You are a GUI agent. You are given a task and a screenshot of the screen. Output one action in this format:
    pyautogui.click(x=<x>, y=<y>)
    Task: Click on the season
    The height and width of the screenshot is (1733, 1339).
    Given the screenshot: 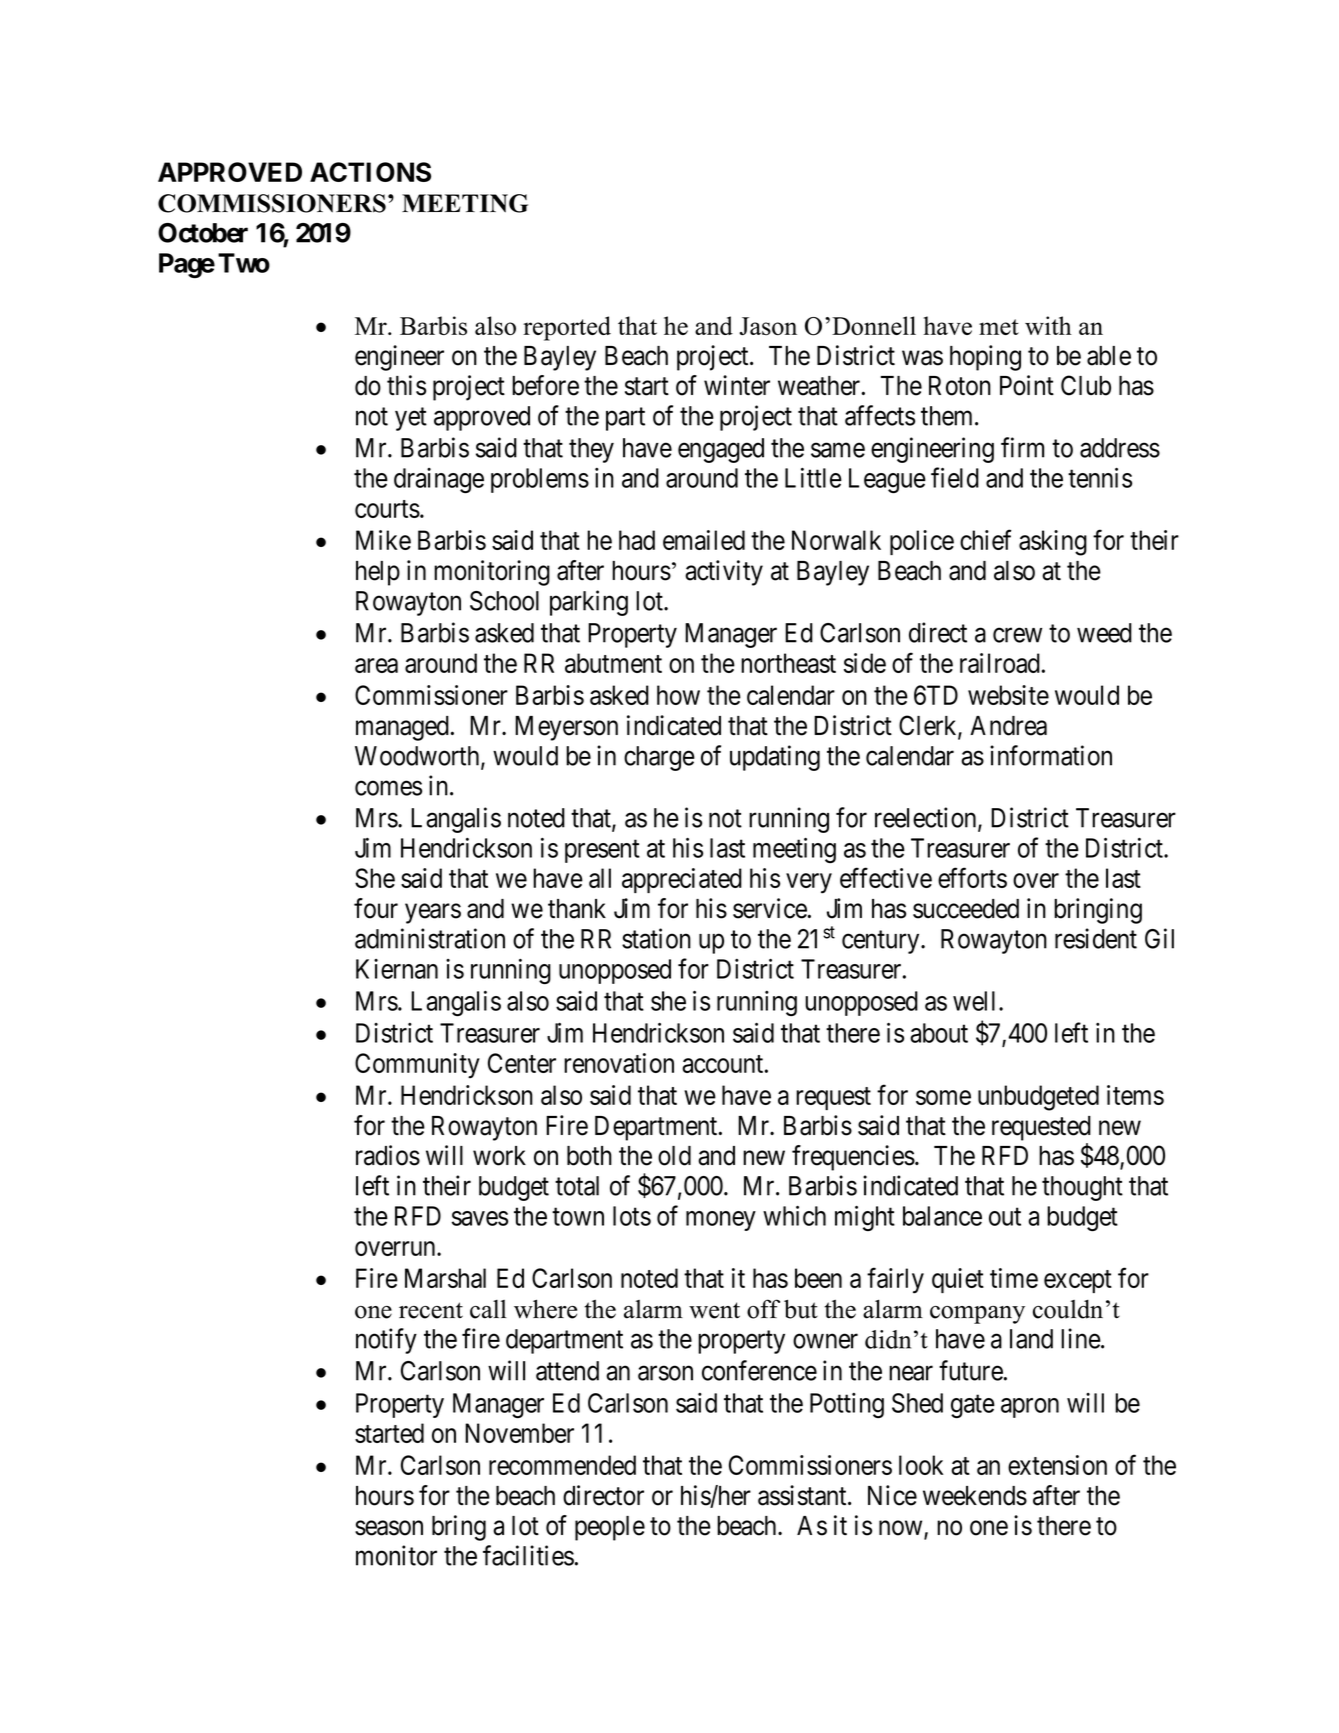 What is the action you would take?
    pyautogui.click(x=389, y=1528)
